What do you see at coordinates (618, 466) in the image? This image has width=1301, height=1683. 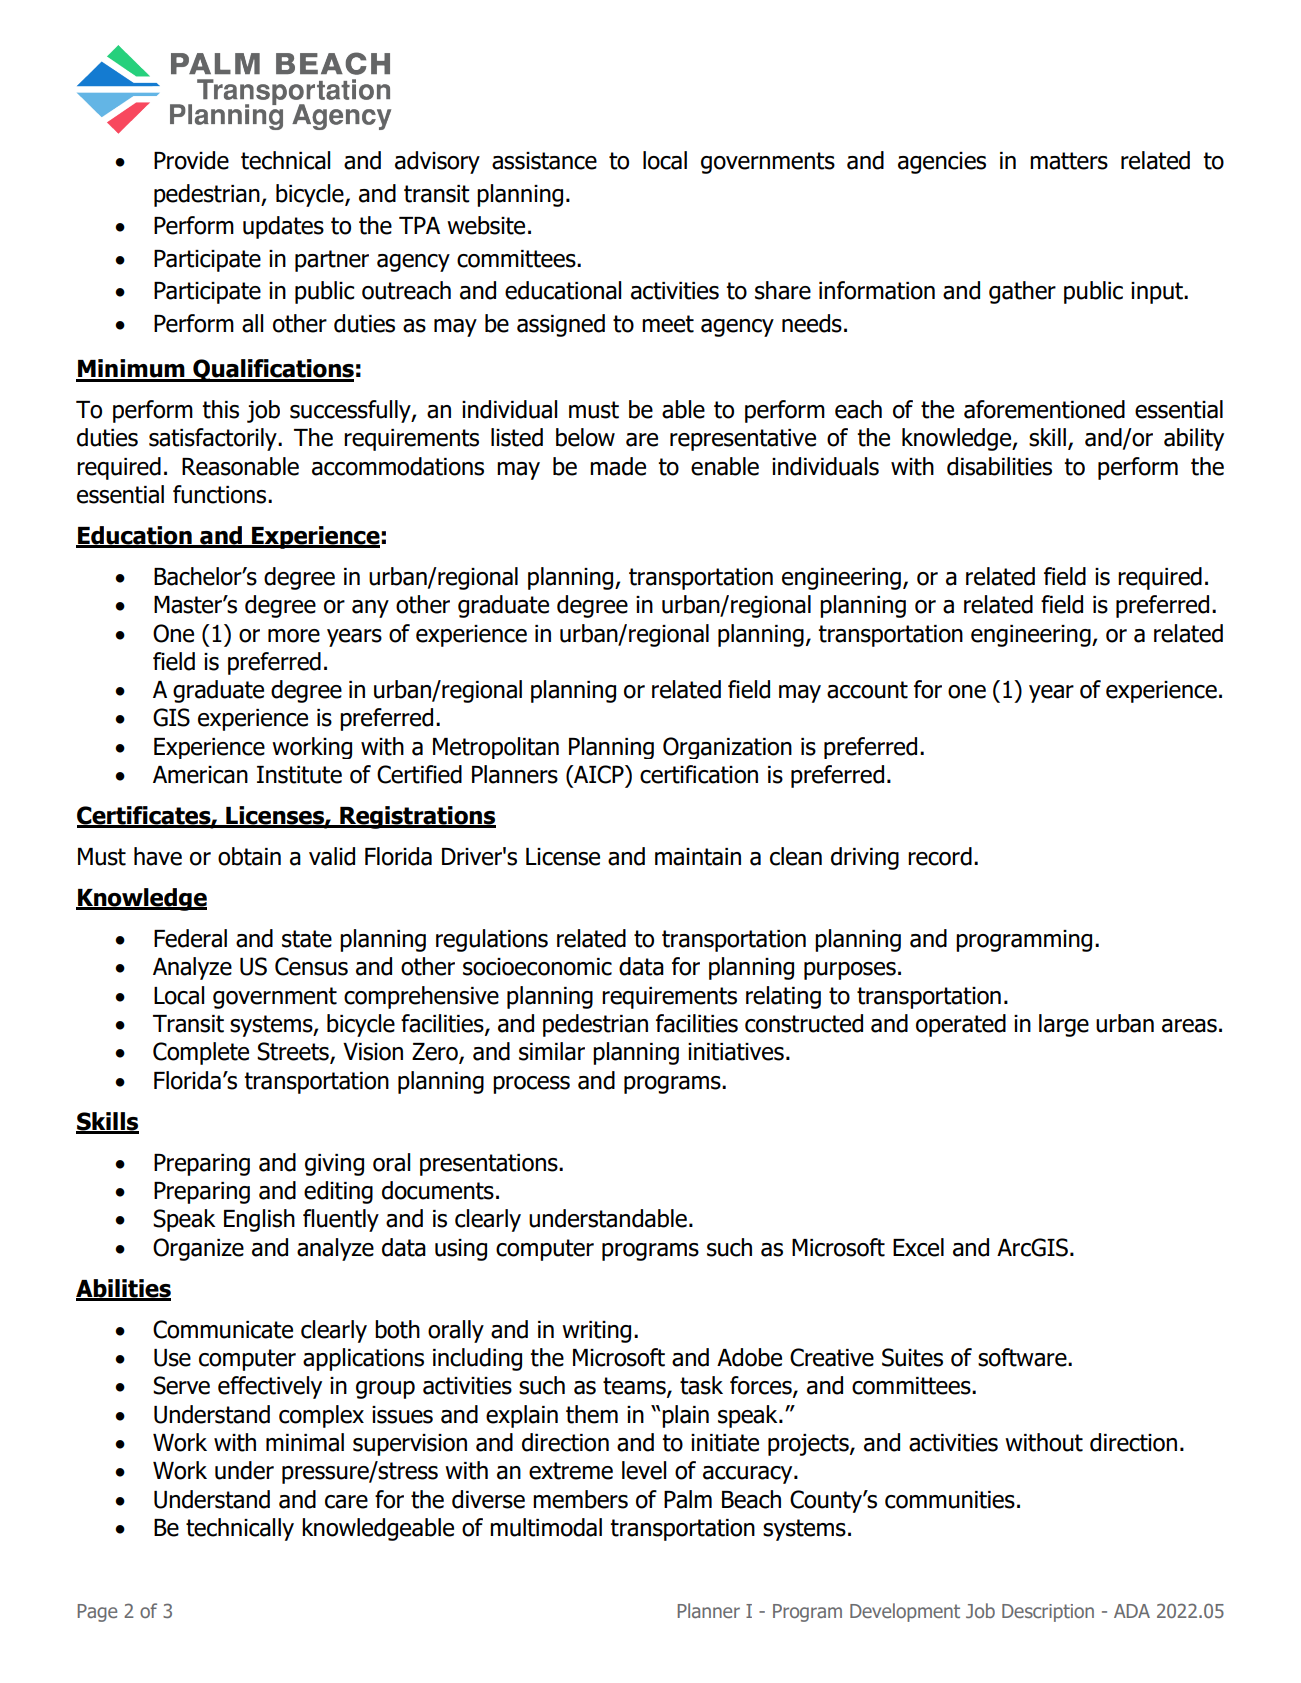 I see `made` at bounding box center [618, 466].
